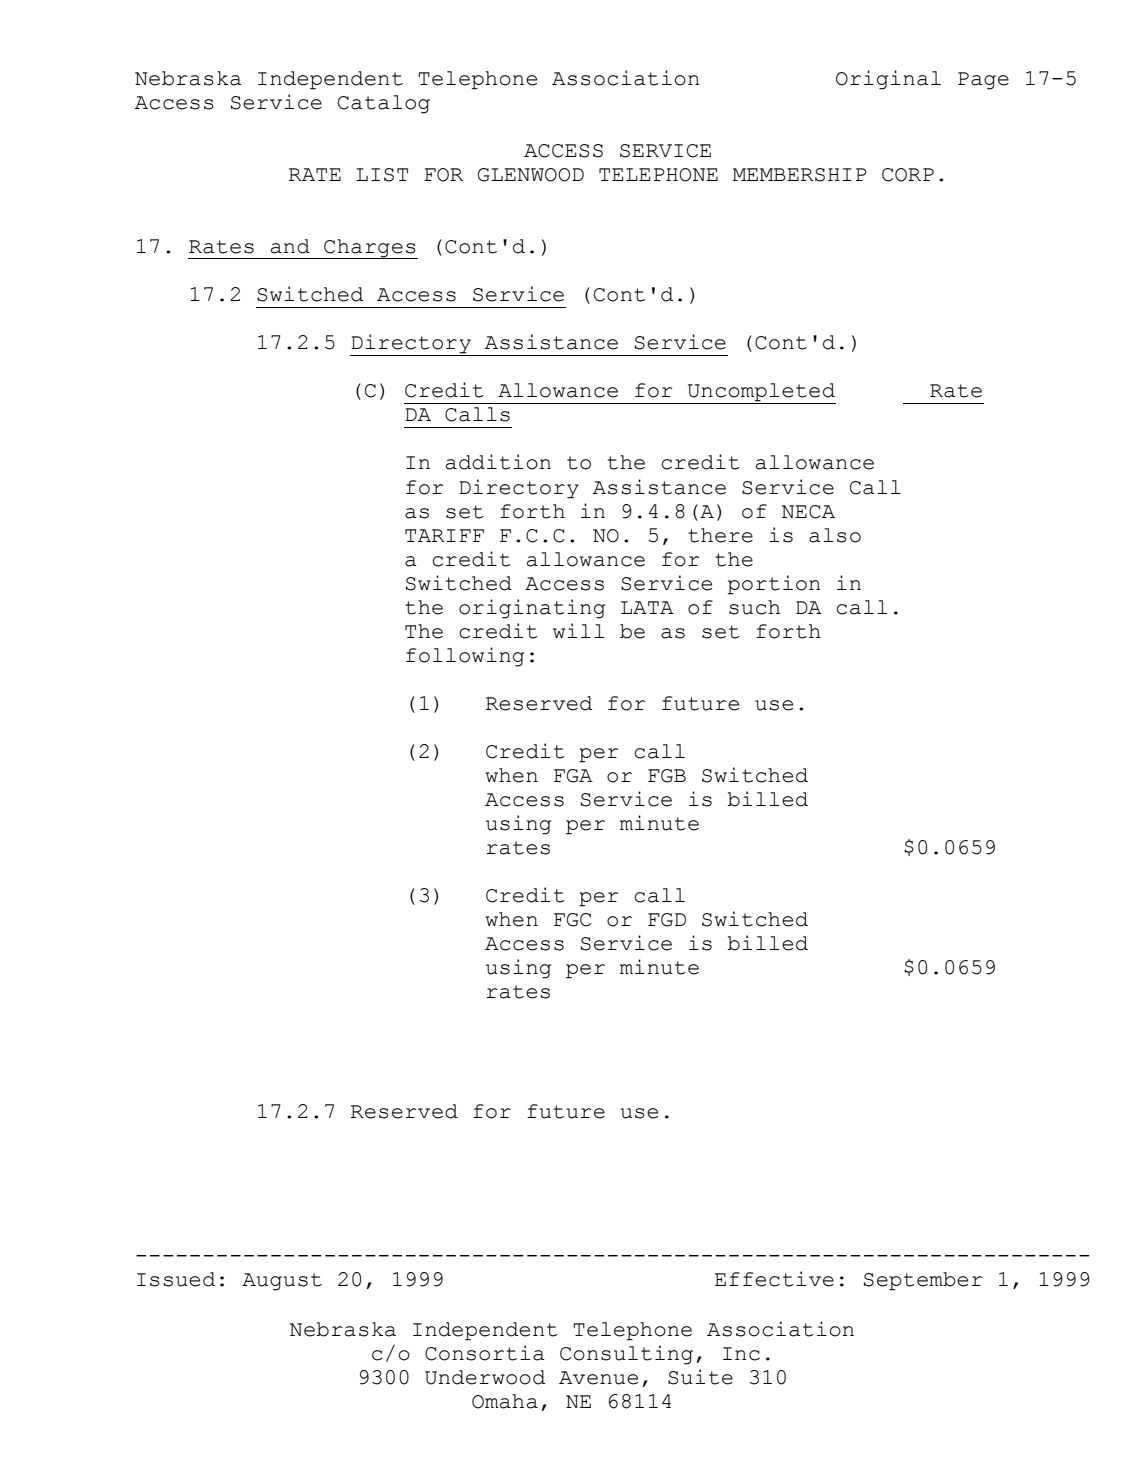 The image size is (1145, 1481). Describe the element at coordinates (667, 920) in the screenshot. I see `FGD` at that location.
